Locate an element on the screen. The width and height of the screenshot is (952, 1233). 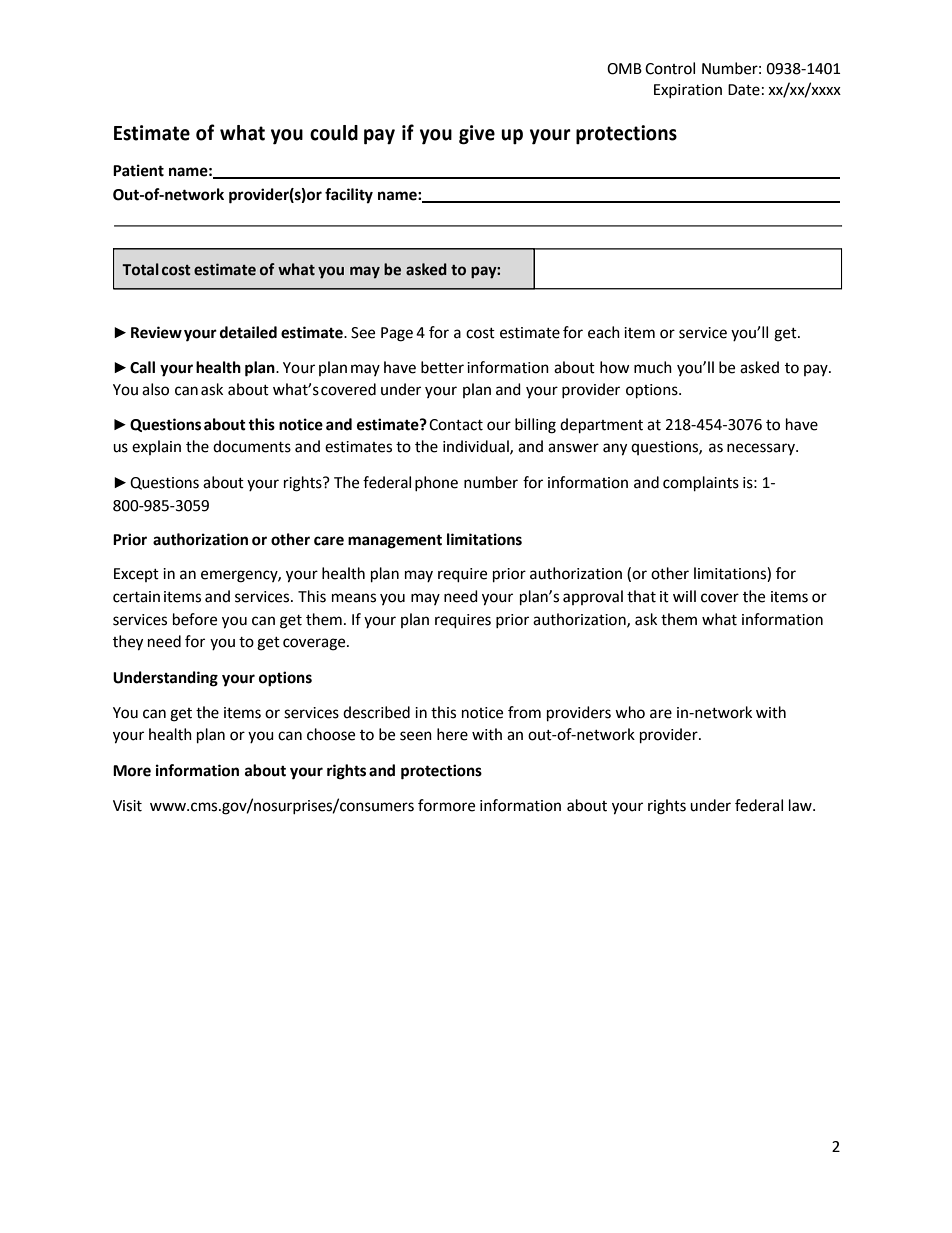
Page is located at coordinates (397, 334).
